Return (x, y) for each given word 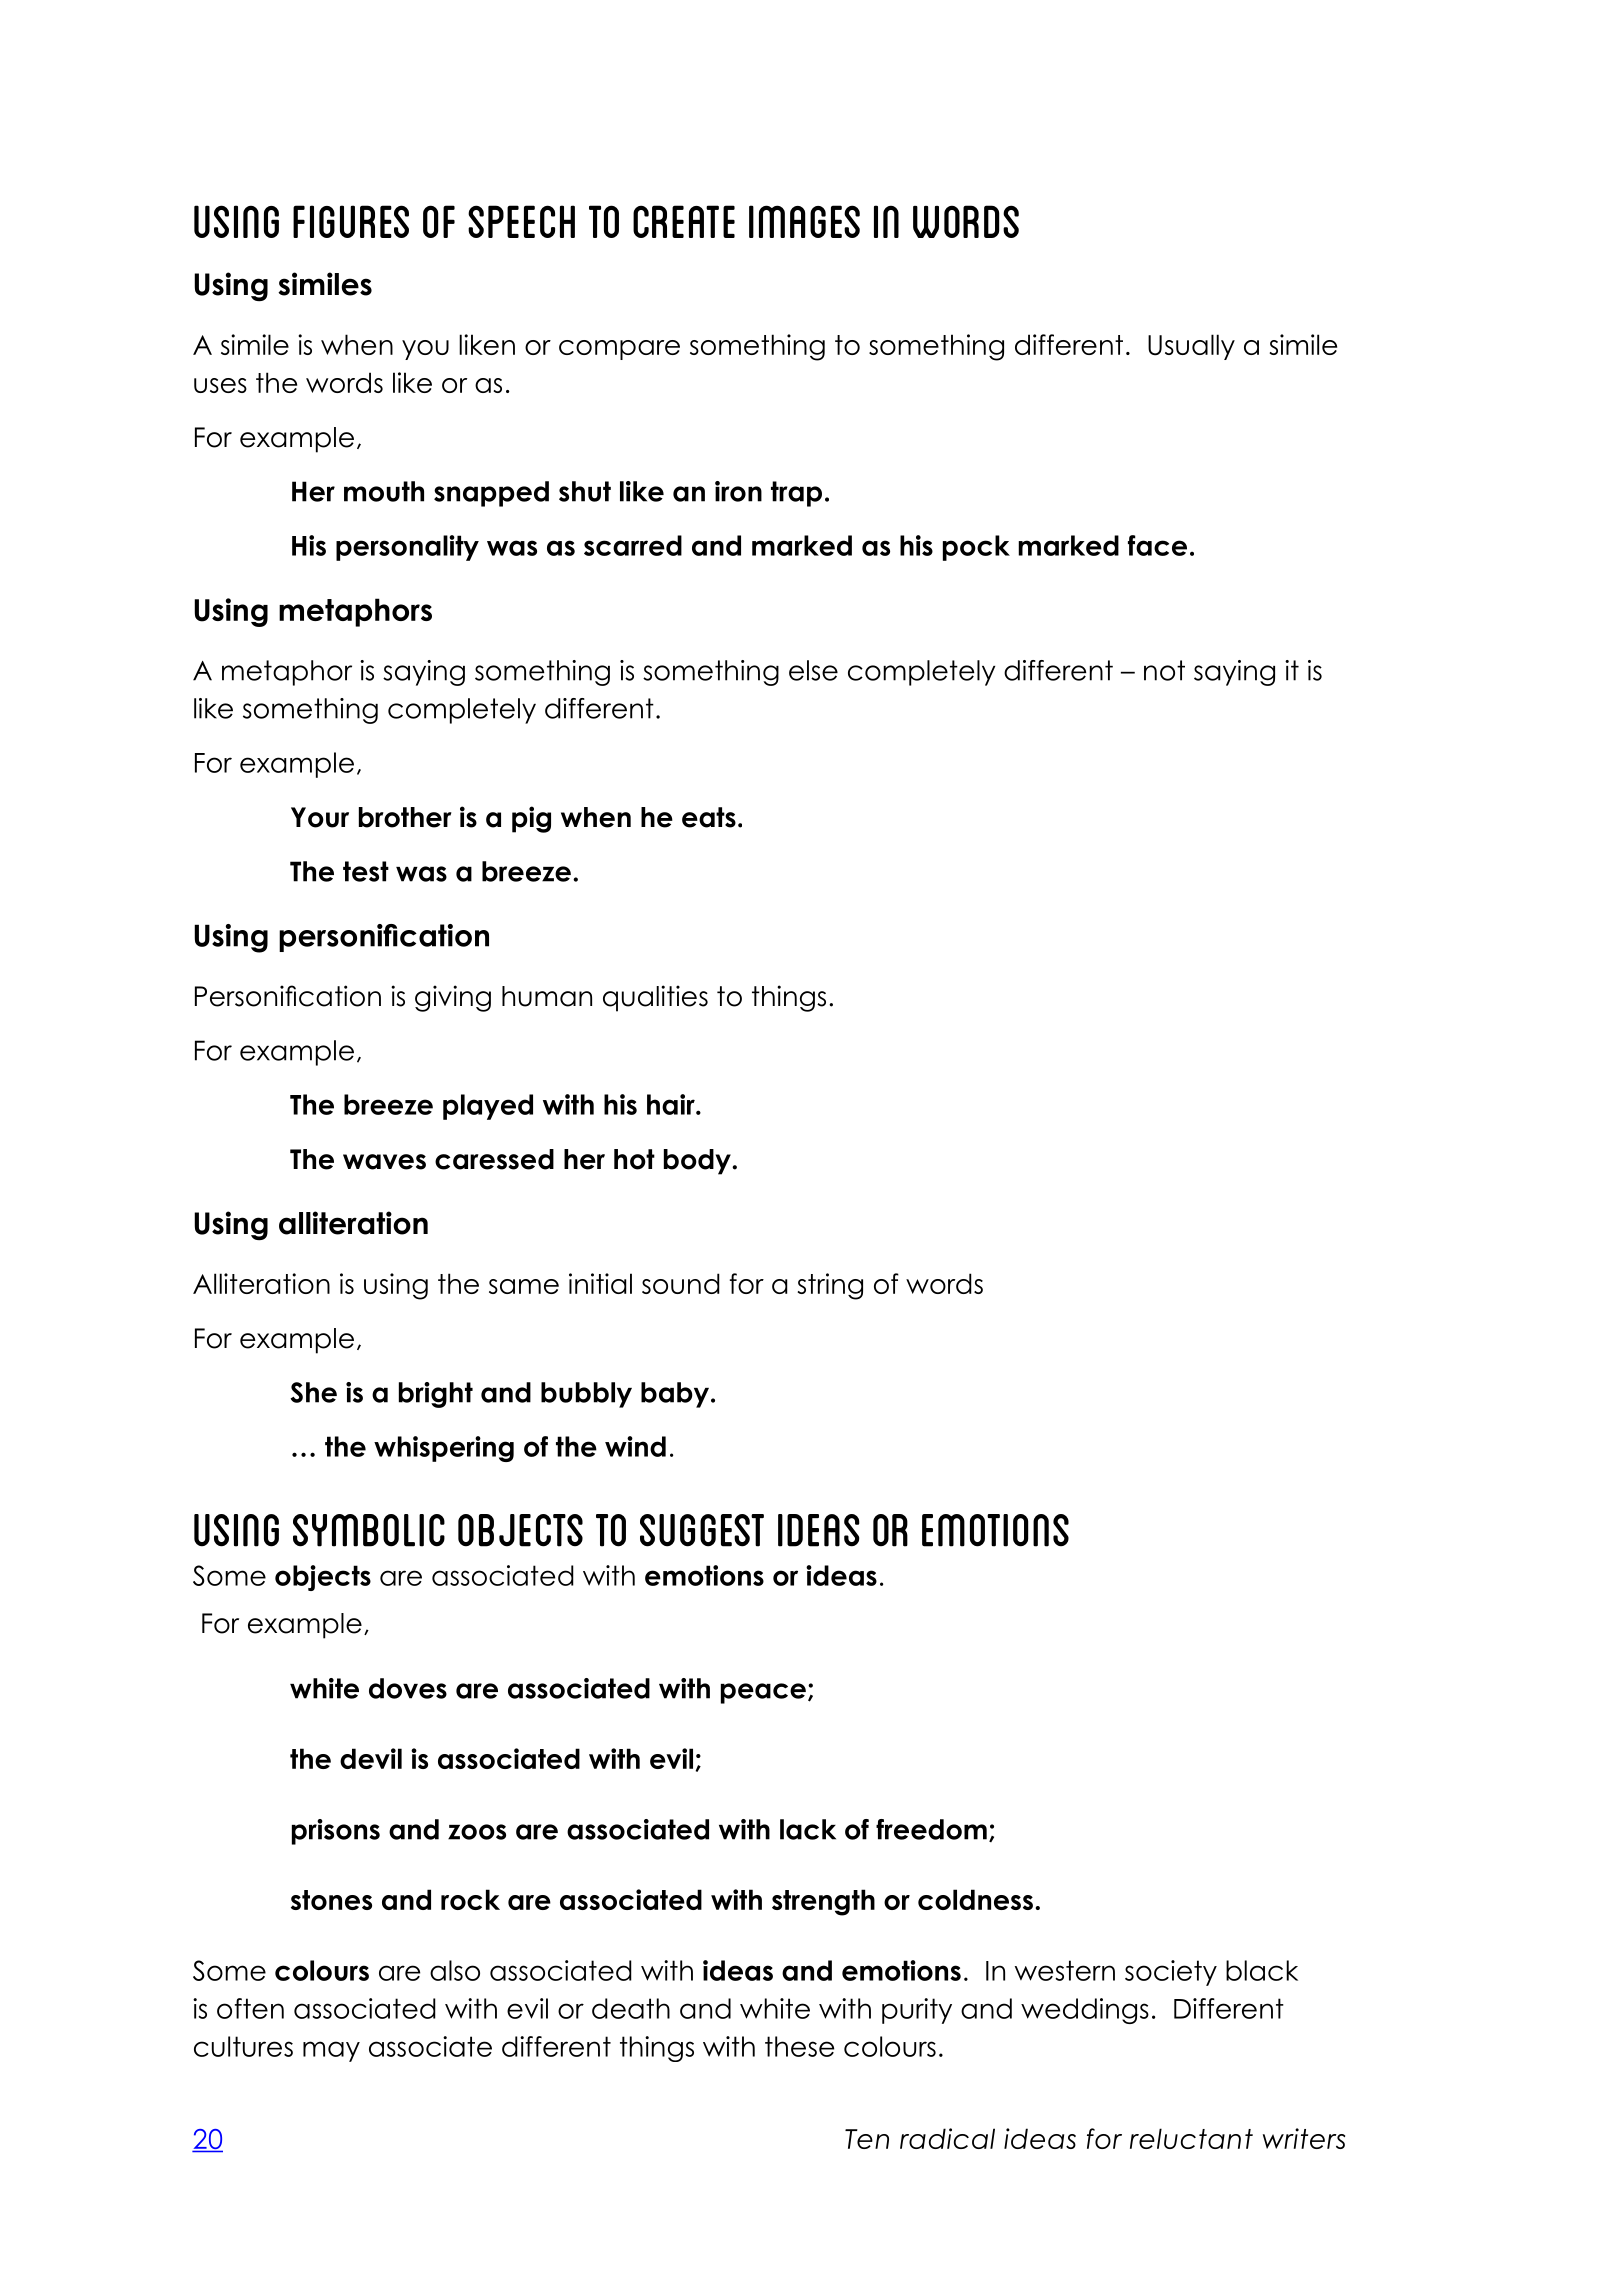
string (830, 1286)
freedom (931, 1829)
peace (763, 1693)
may (331, 2051)
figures (351, 221)
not (1164, 670)
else (813, 670)
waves (384, 1162)
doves (408, 1688)
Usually (1191, 347)
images (804, 221)
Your (320, 817)
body (698, 1162)
